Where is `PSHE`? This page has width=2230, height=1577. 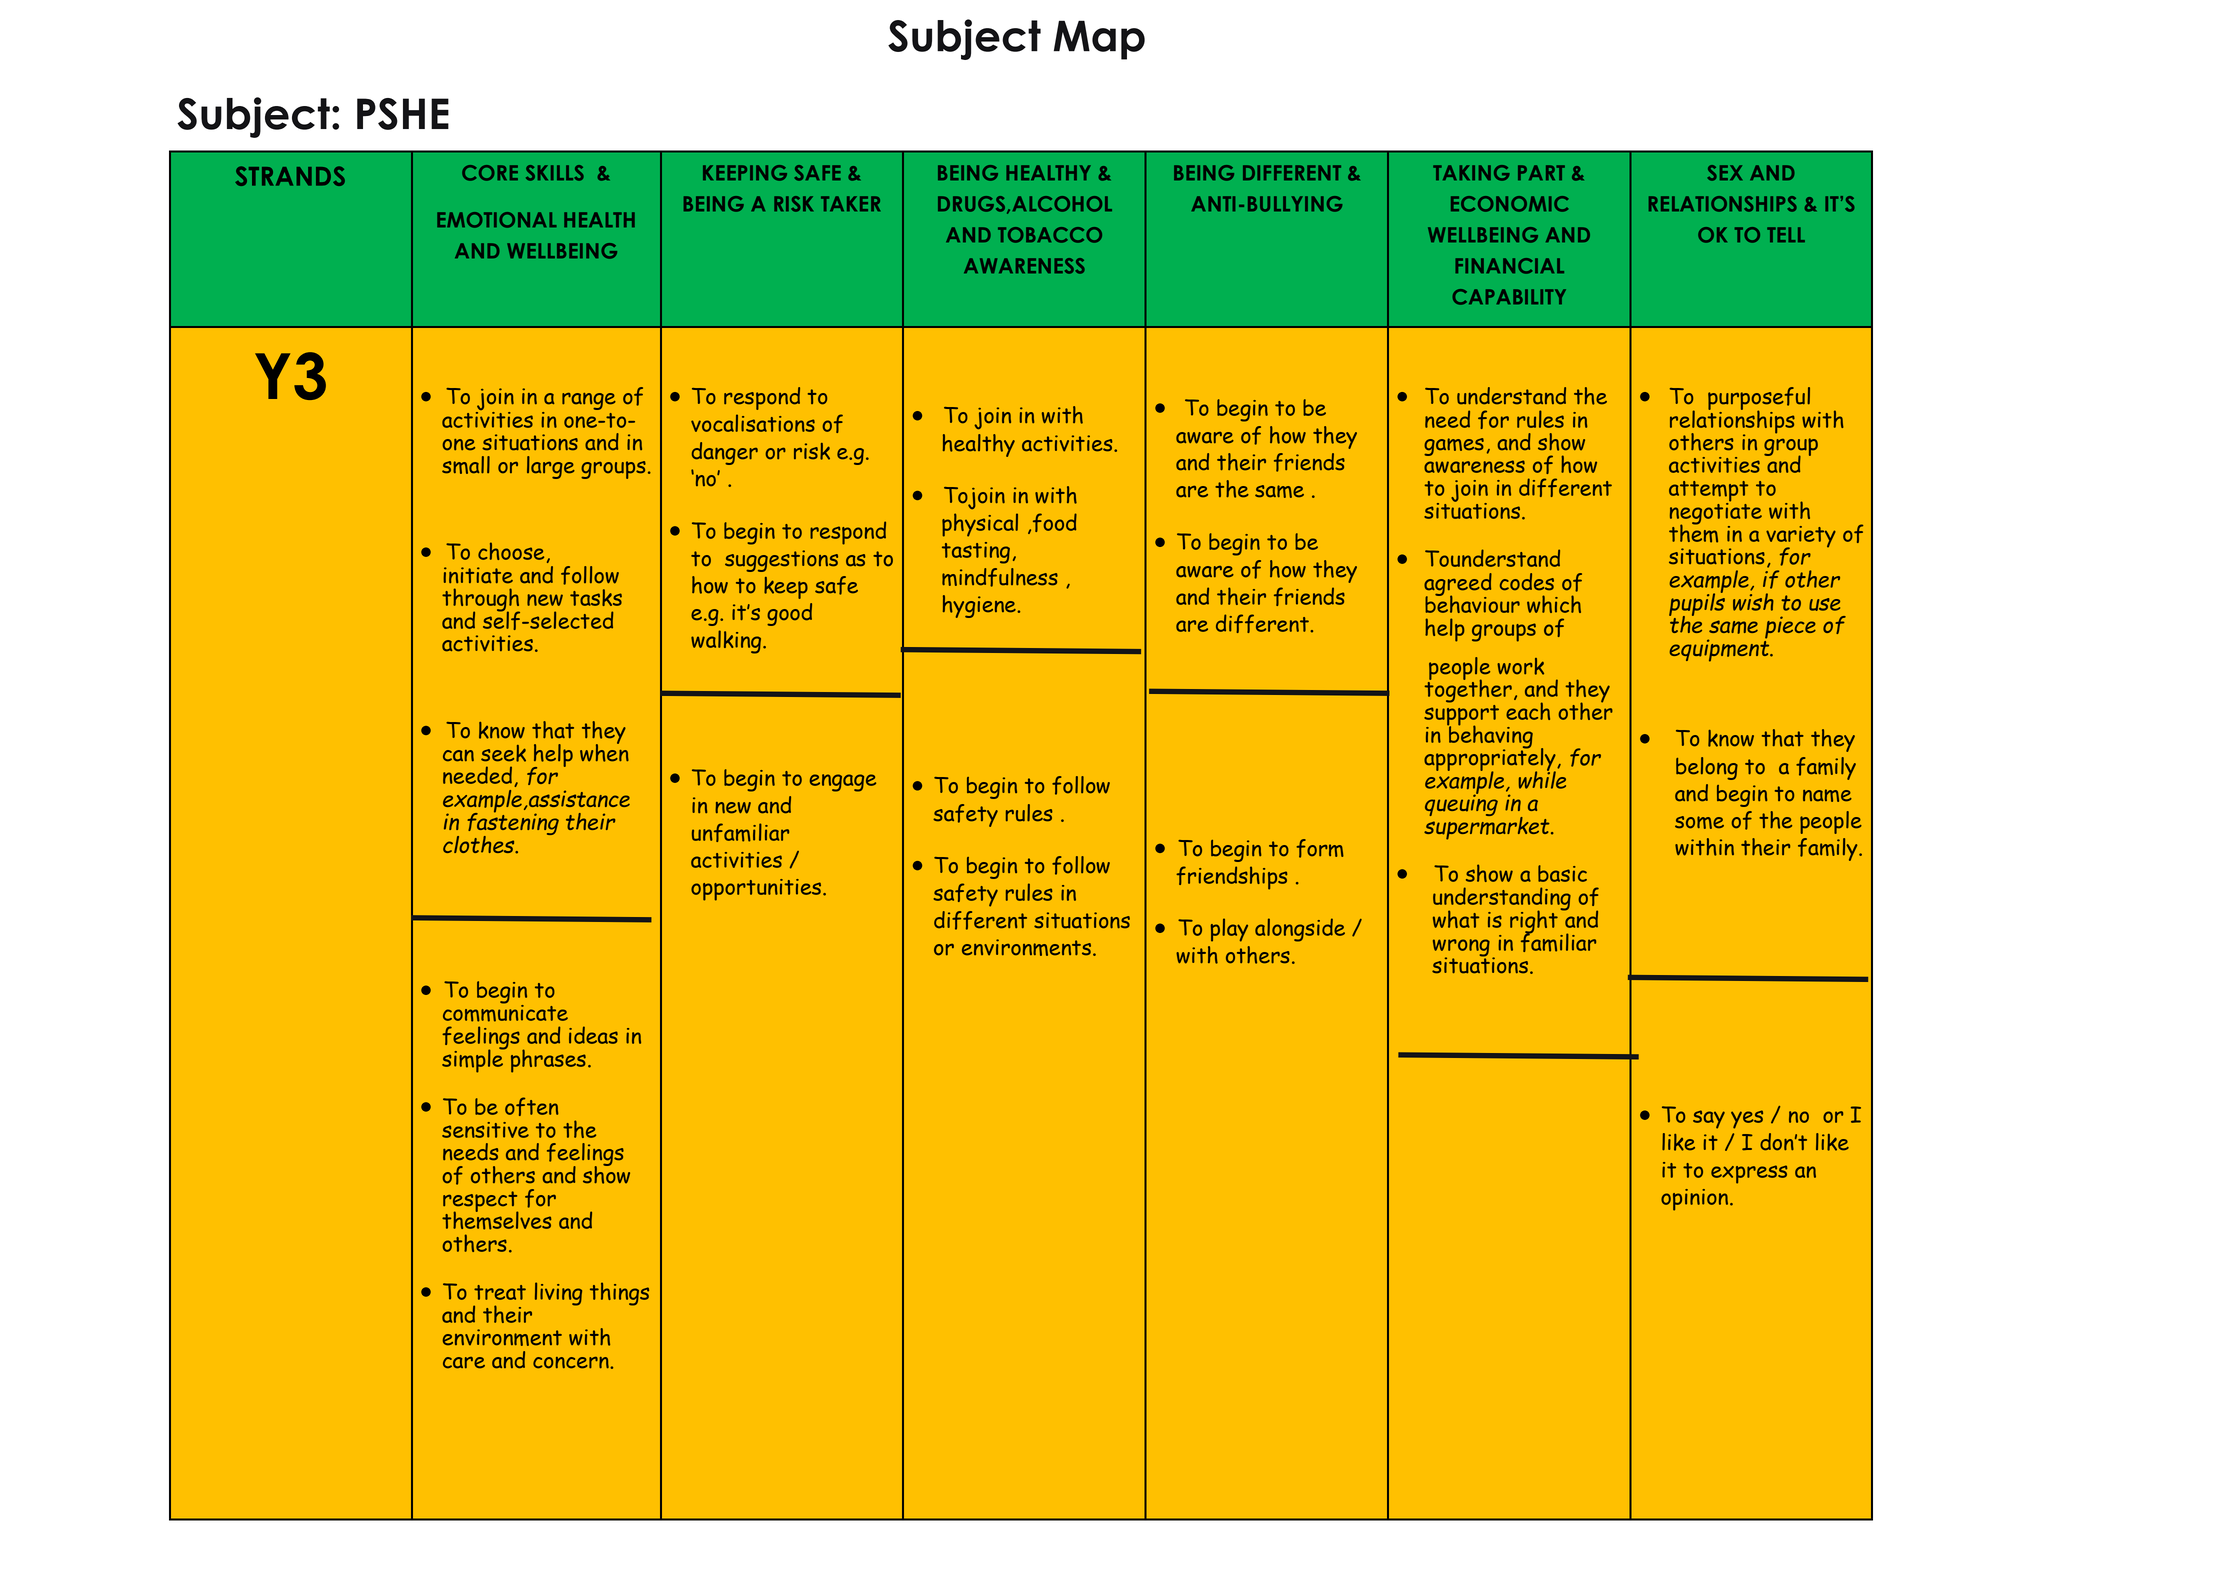
PSHE is located at coordinates (403, 114).
